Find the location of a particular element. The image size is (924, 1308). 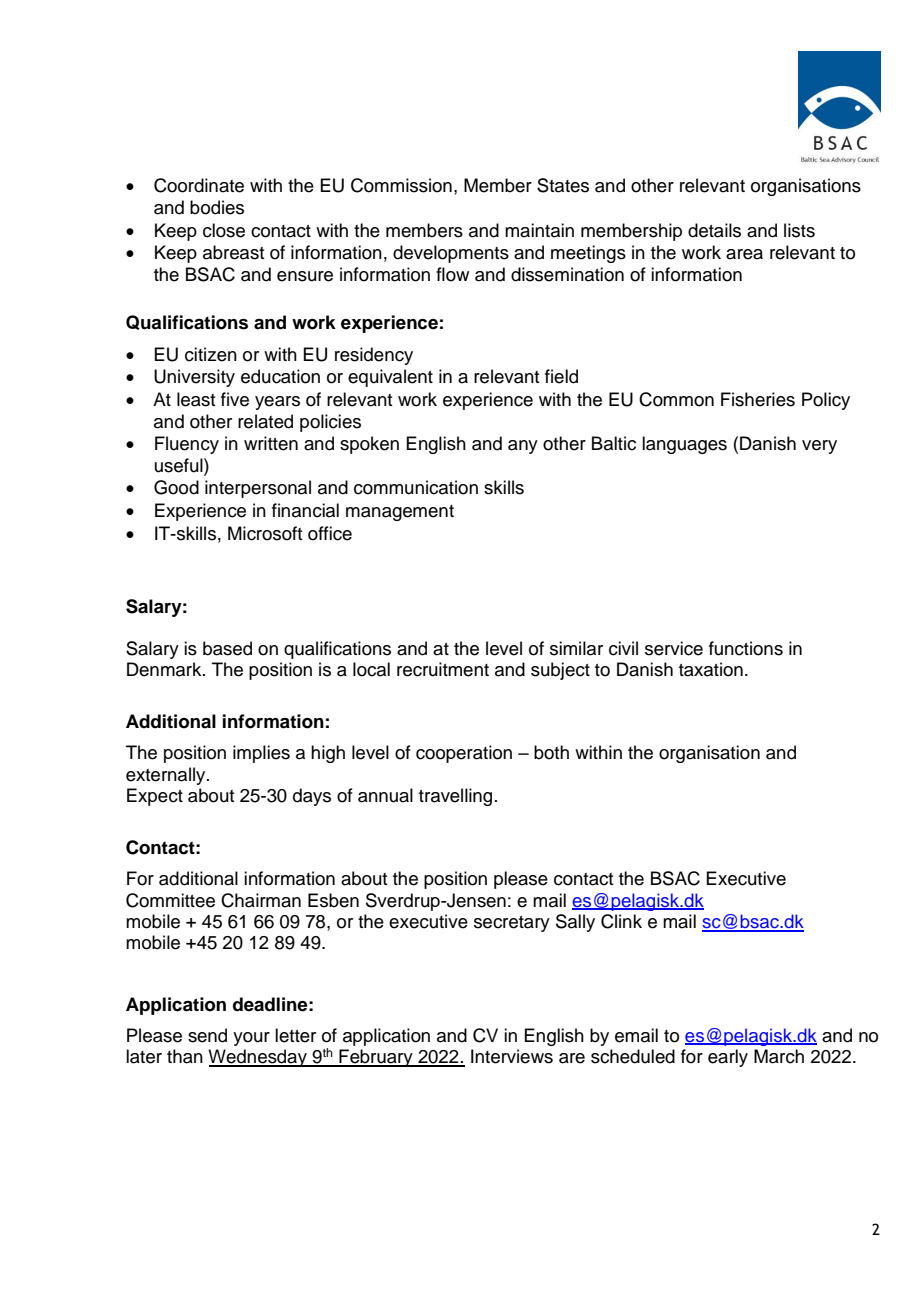

Interviews is located at coordinates (512, 1056).
